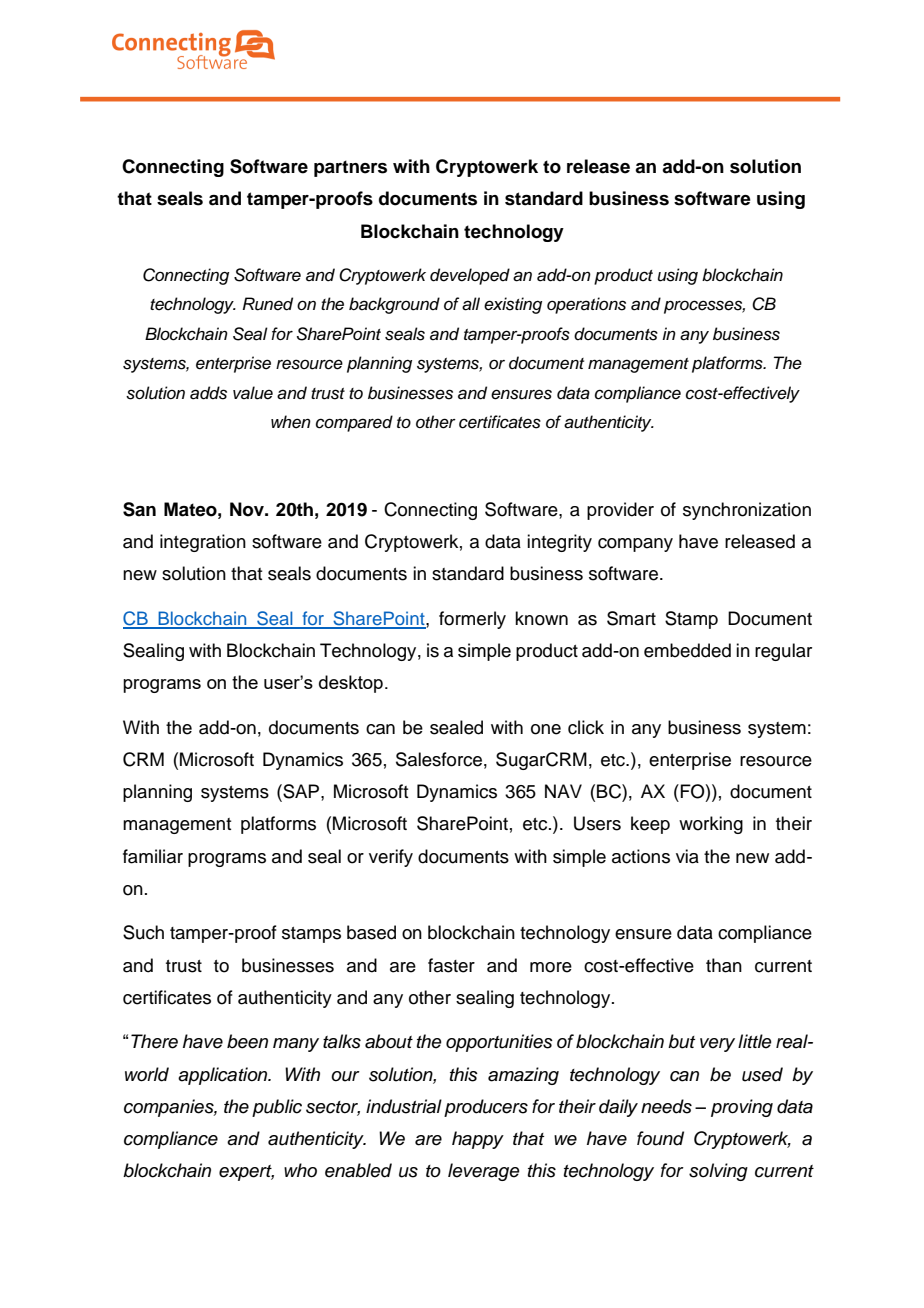 The height and width of the image is (1308, 924). I want to click on via, so click(687, 856).
